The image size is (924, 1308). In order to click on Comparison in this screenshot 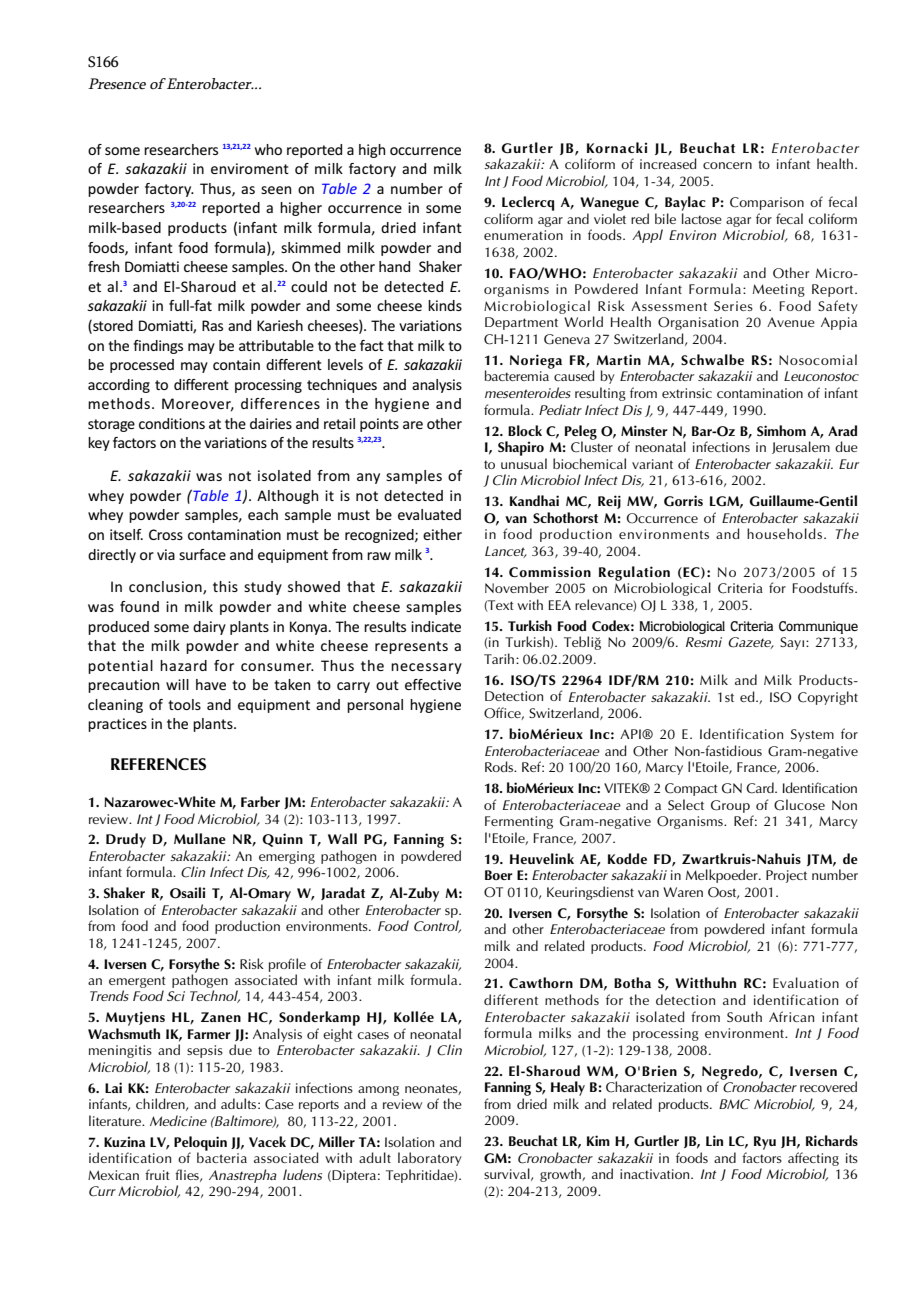, I will do `click(767, 203)`.
